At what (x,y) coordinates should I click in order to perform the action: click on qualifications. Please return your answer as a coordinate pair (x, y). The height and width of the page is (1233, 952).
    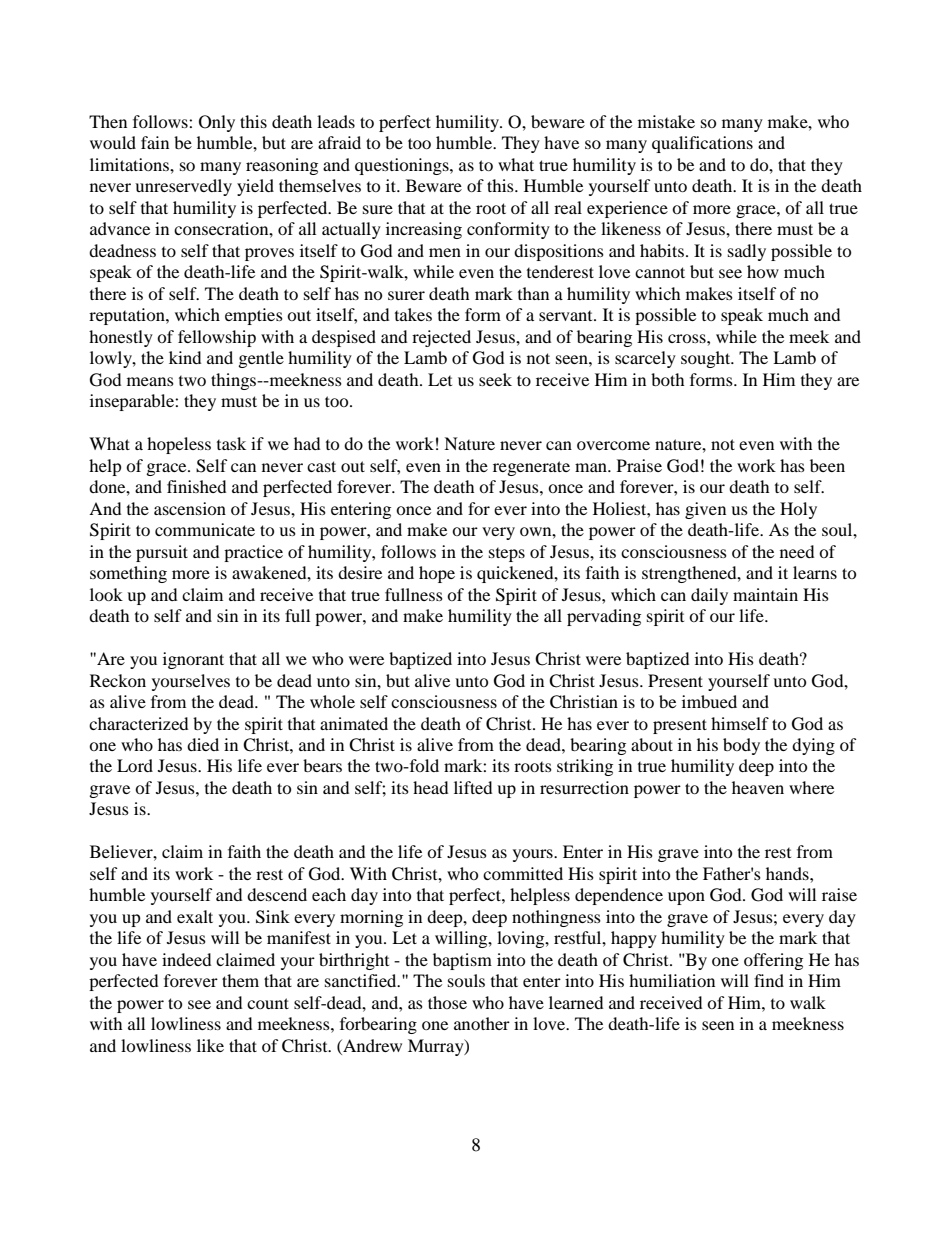
    Looking at the image, I should click on (702, 144).
